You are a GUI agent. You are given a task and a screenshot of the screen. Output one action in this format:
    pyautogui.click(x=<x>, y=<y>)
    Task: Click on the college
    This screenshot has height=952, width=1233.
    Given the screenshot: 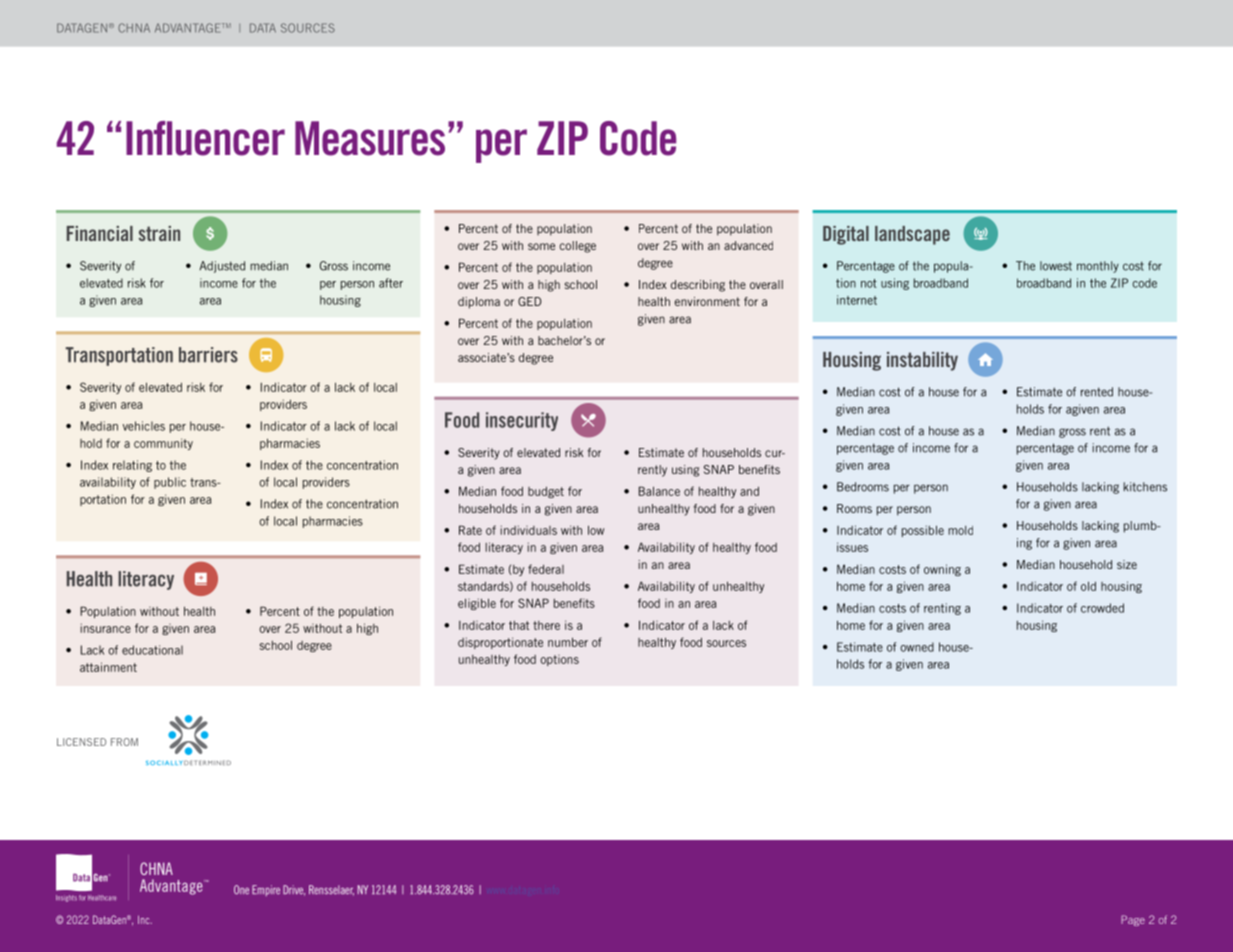 What is the action you would take?
    pyautogui.click(x=577, y=247)
